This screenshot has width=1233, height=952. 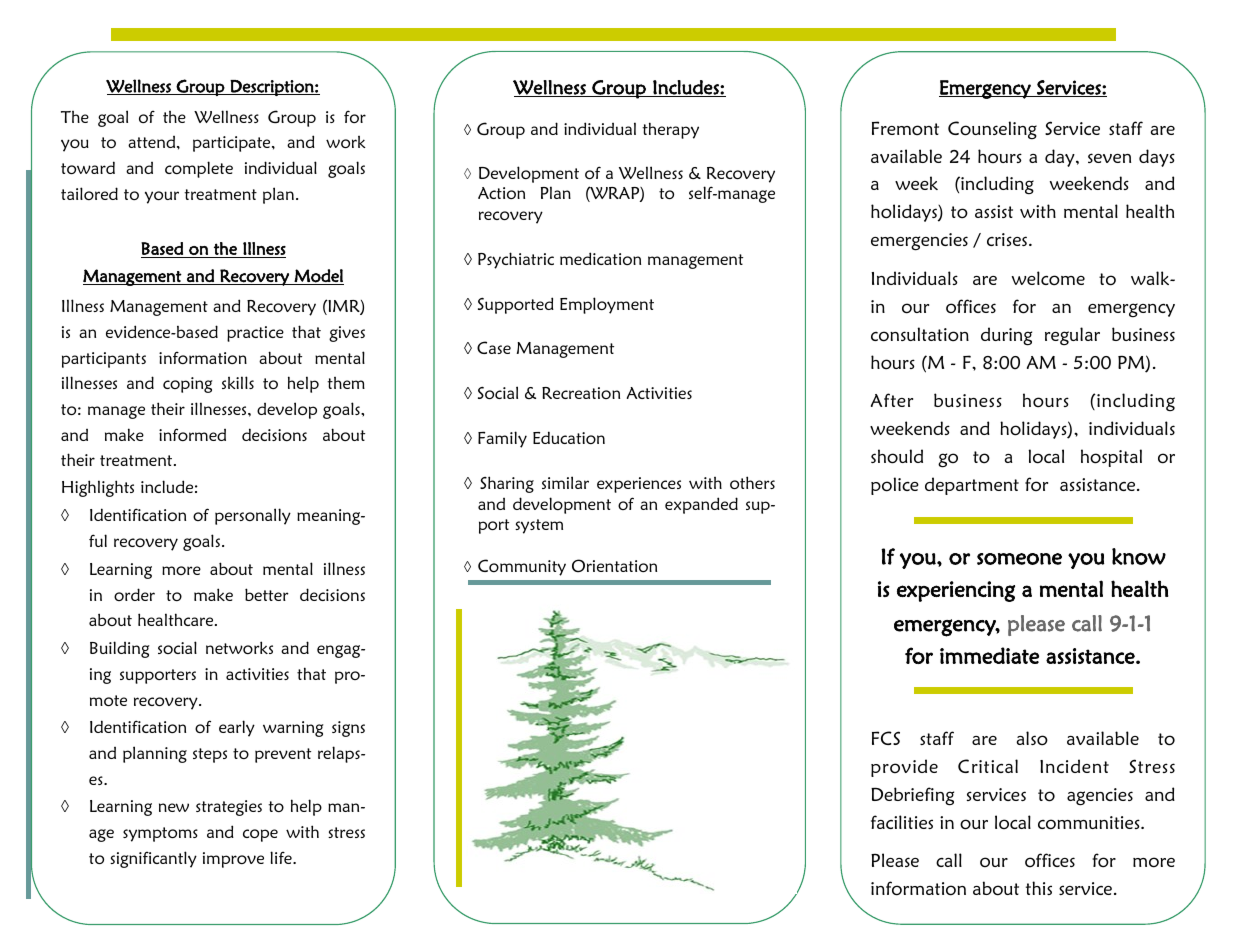 I want to click on experiences, so click(x=639, y=485).
